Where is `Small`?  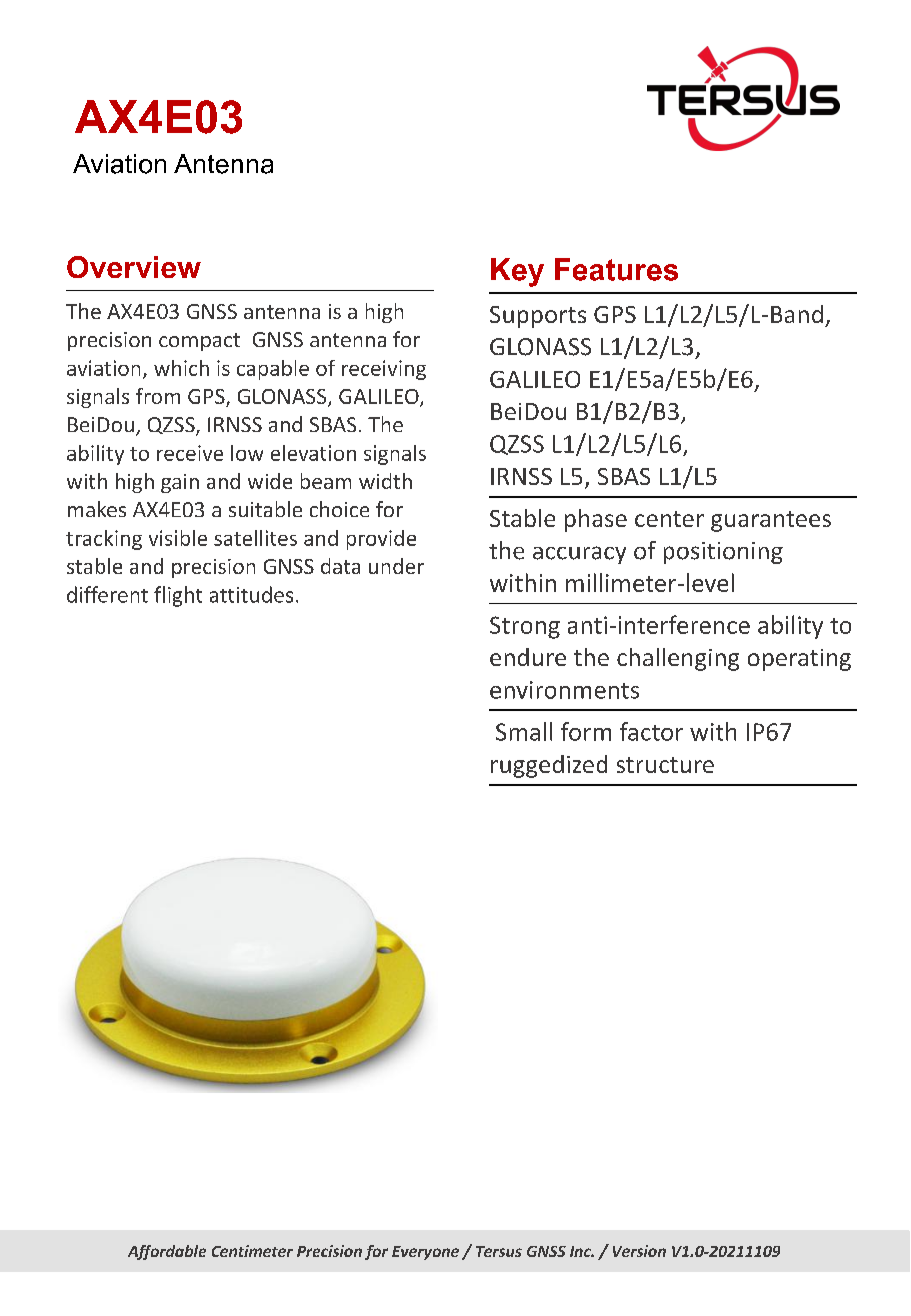 Small is located at coordinates (524, 731).
